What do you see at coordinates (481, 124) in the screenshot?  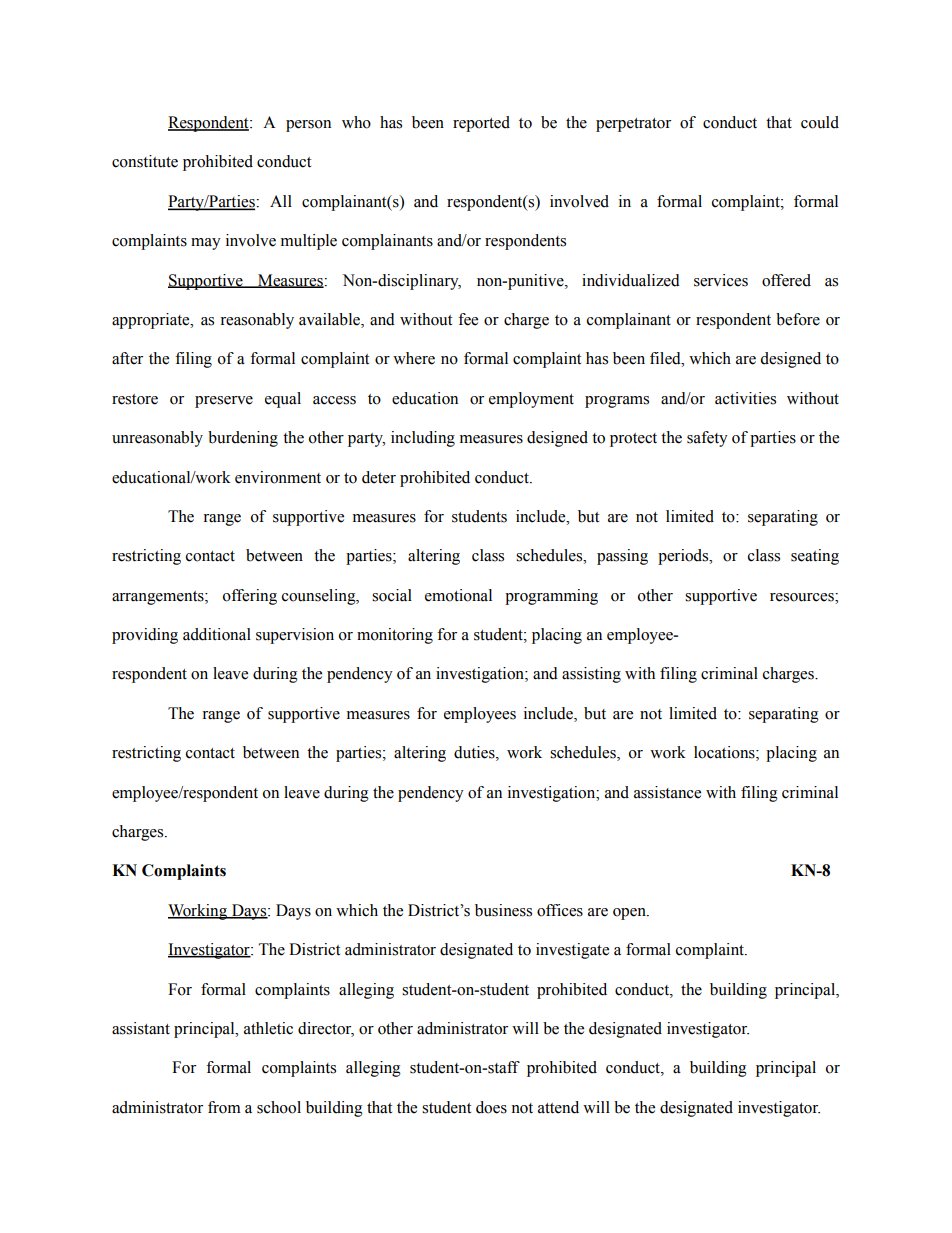 I see `reported` at bounding box center [481, 124].
